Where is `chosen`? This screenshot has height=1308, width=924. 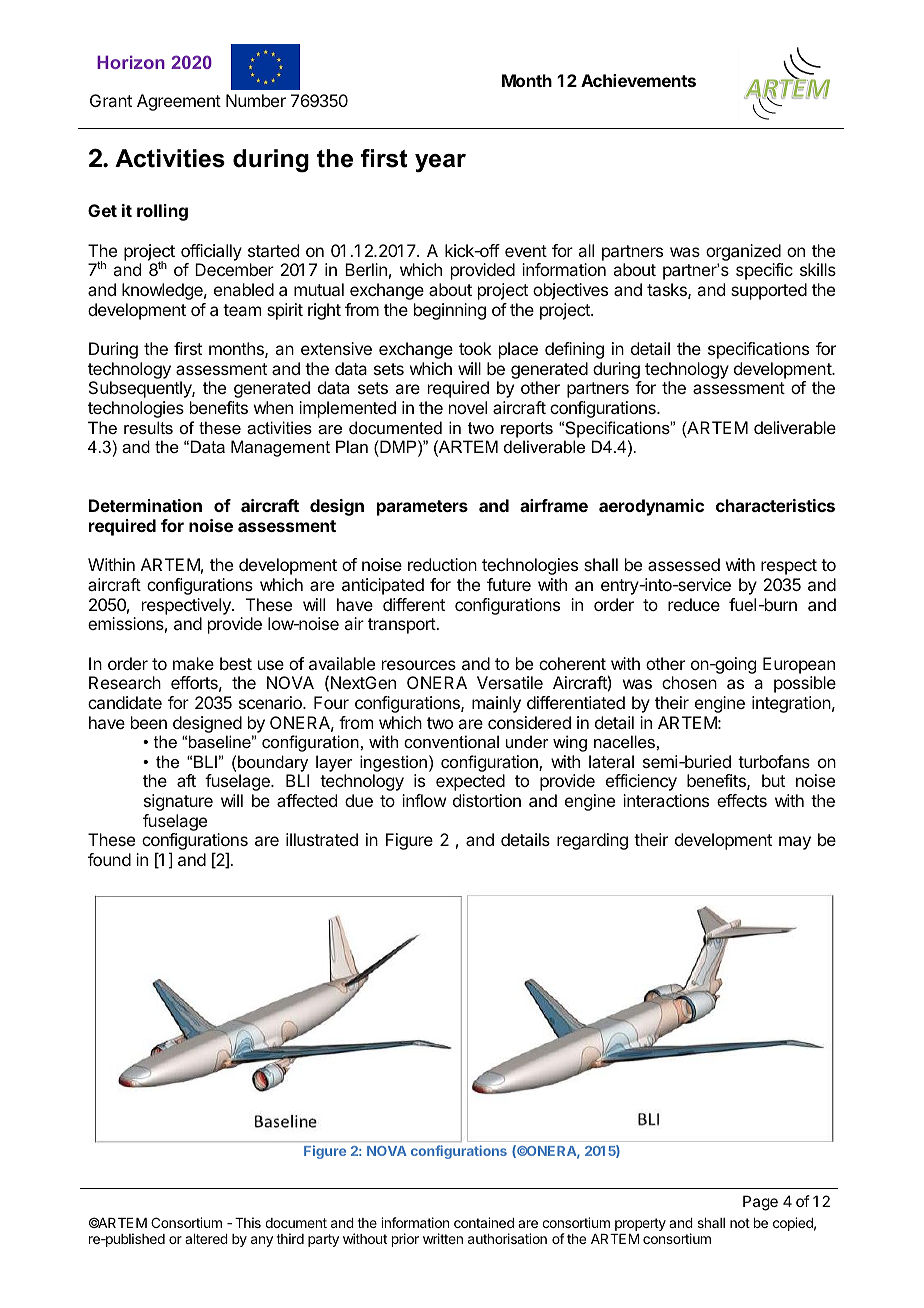
chosen is located at coordinates (689, 682).
